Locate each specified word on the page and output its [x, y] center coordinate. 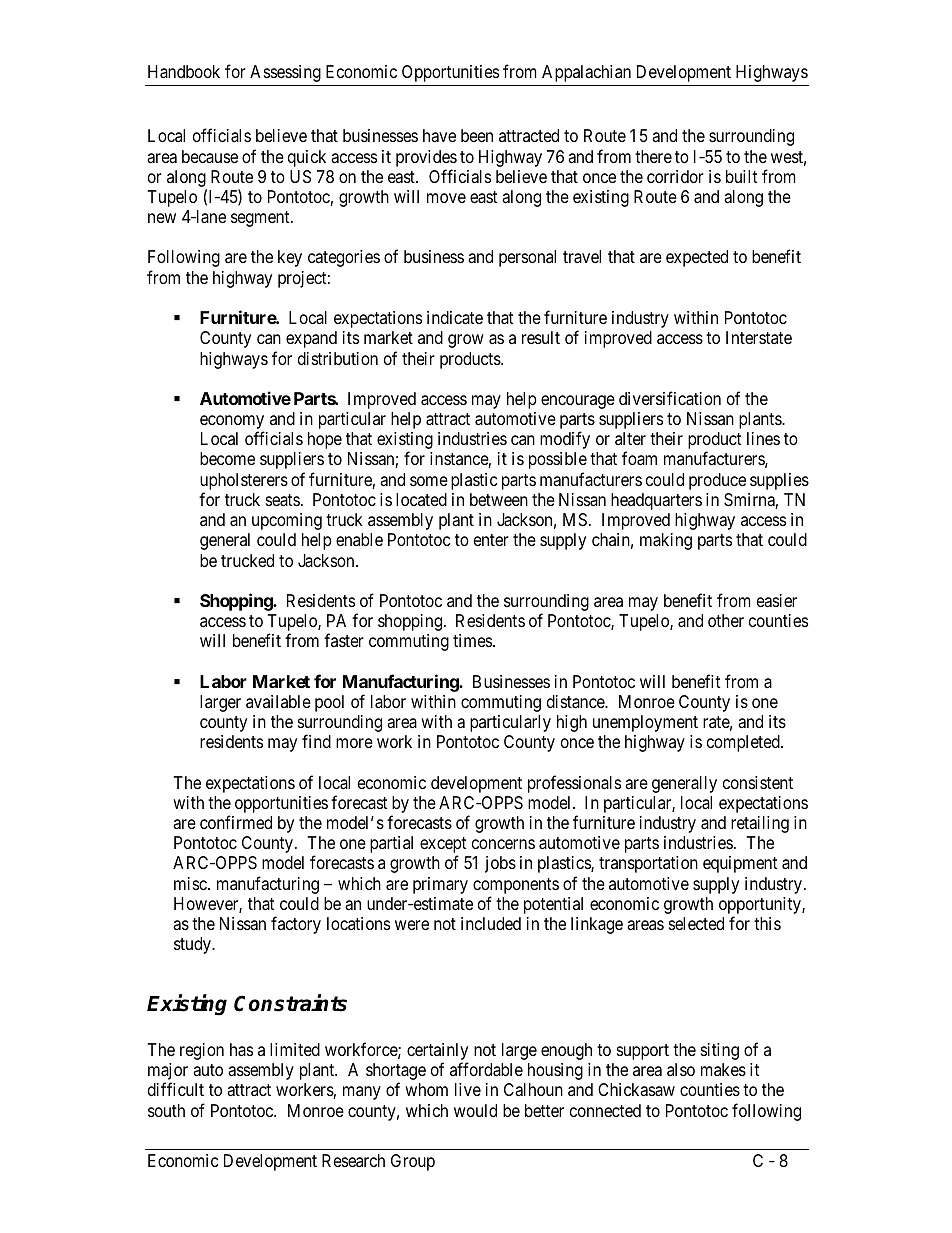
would [475, 1110]
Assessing [285, 73]
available [278, 701]
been [477, 135]
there [653, 156]
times [472, 640]
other [726, 620]
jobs [500, 864]
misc [191, 883]
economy [232, 423]
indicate [455, 318]
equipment [740, 864]
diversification [670, 398]
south [166, 1110]
